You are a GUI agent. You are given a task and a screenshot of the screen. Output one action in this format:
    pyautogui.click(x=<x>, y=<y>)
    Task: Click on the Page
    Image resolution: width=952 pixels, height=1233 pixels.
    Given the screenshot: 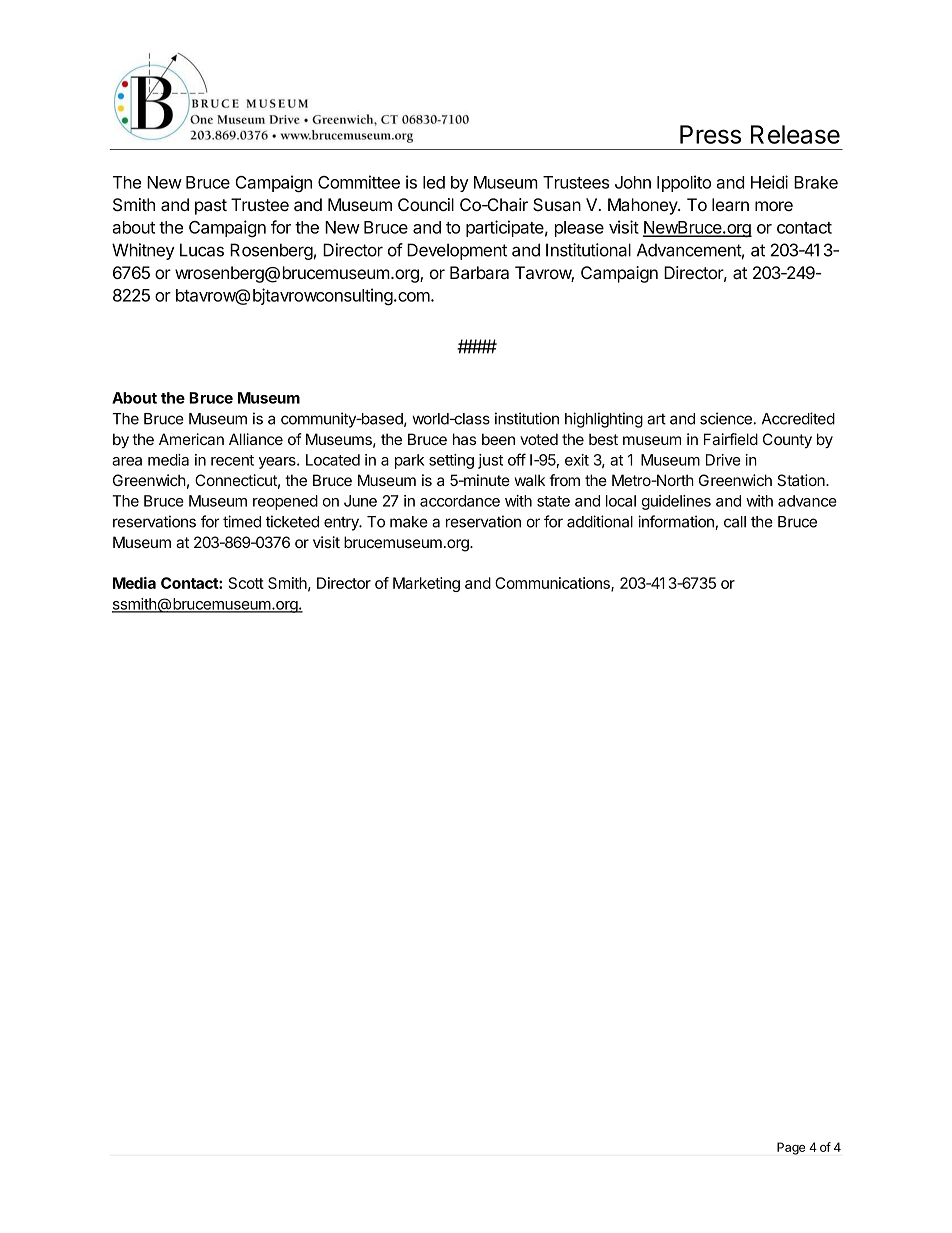 What is the action you would take?
    pyautogui.click(x=791, y=1148)
